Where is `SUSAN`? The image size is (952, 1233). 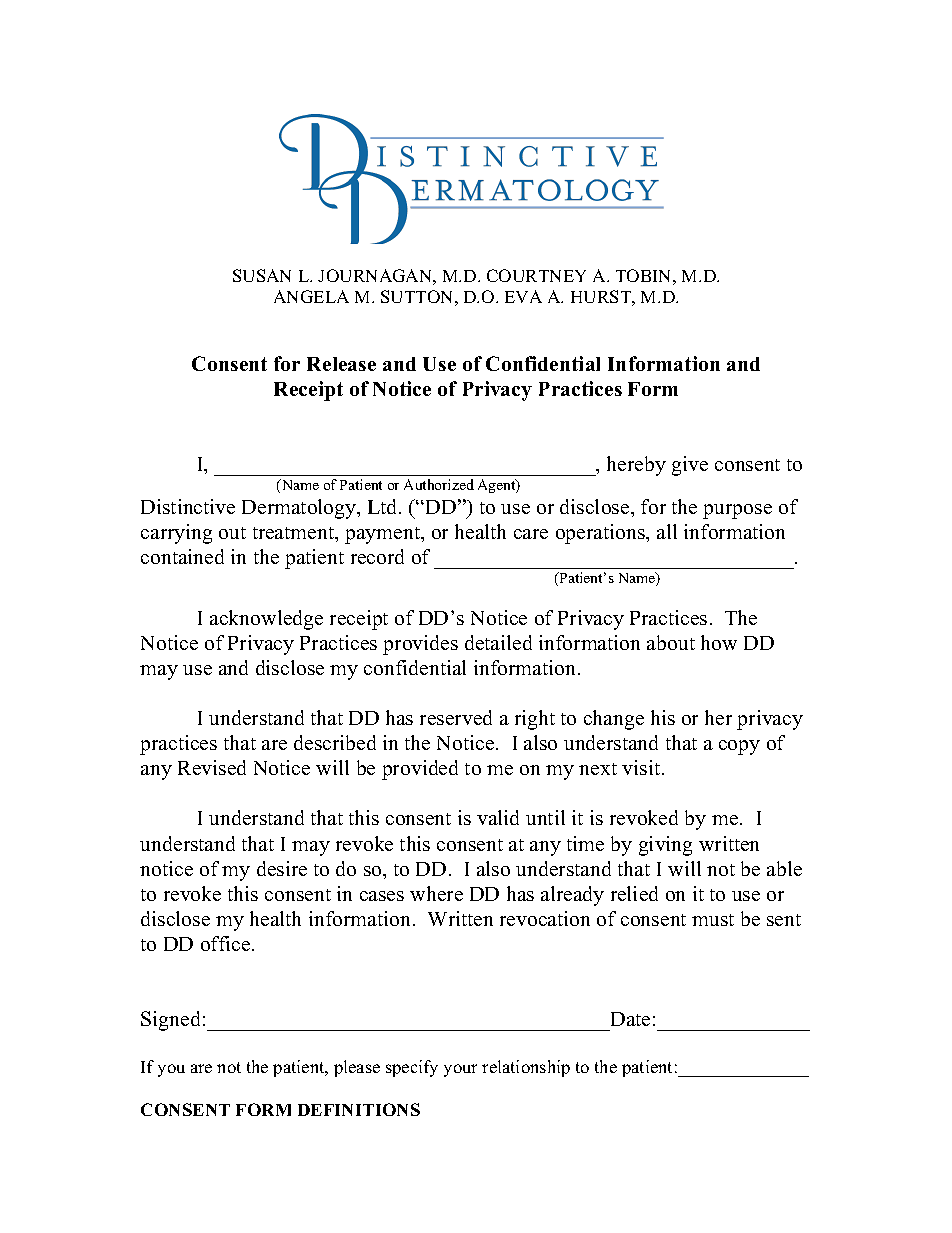 SUSAN is located at coordinates (262, 275).
